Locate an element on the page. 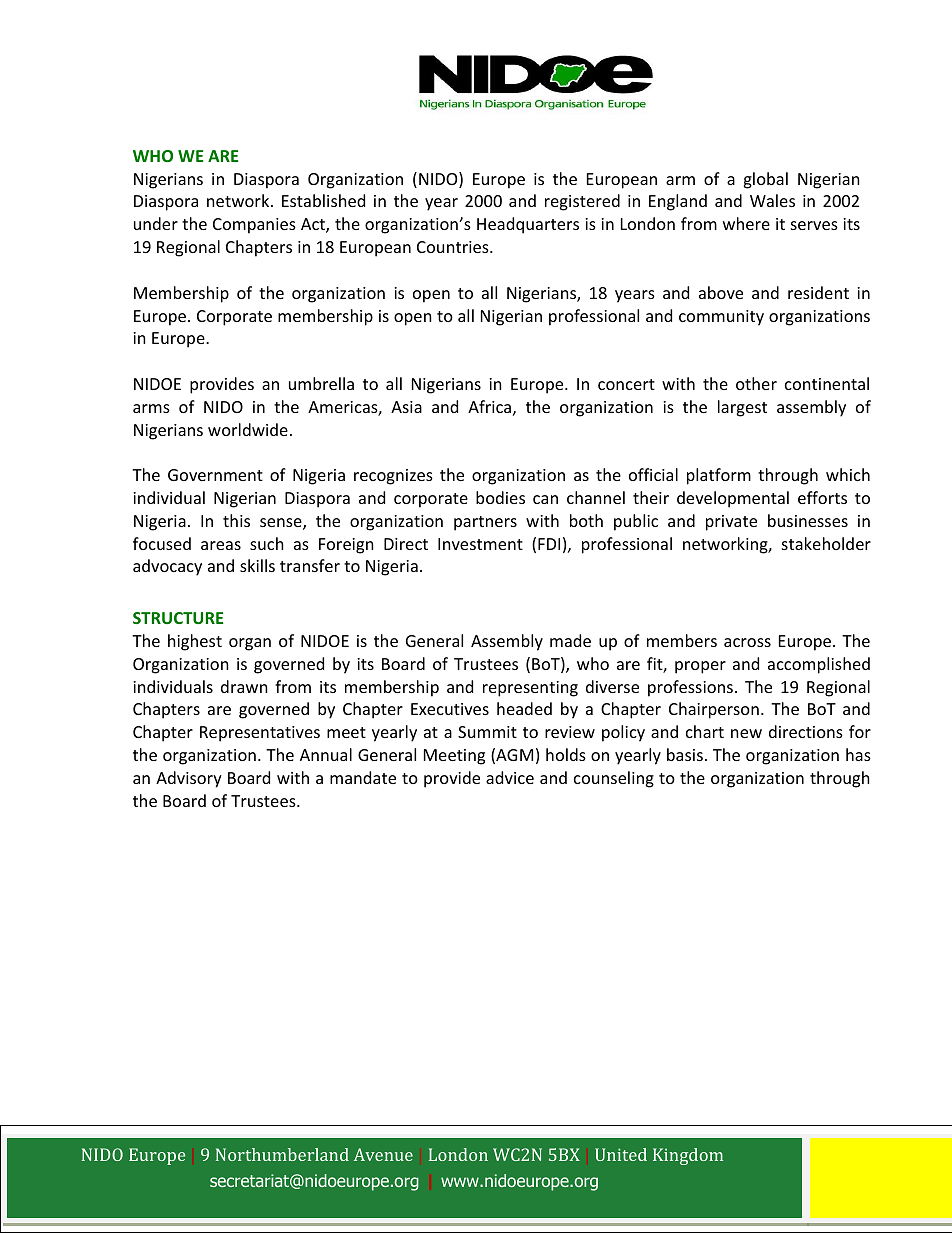 This document has height=1233, width=952. Northumberland is located at coordinates (282, 1154).
